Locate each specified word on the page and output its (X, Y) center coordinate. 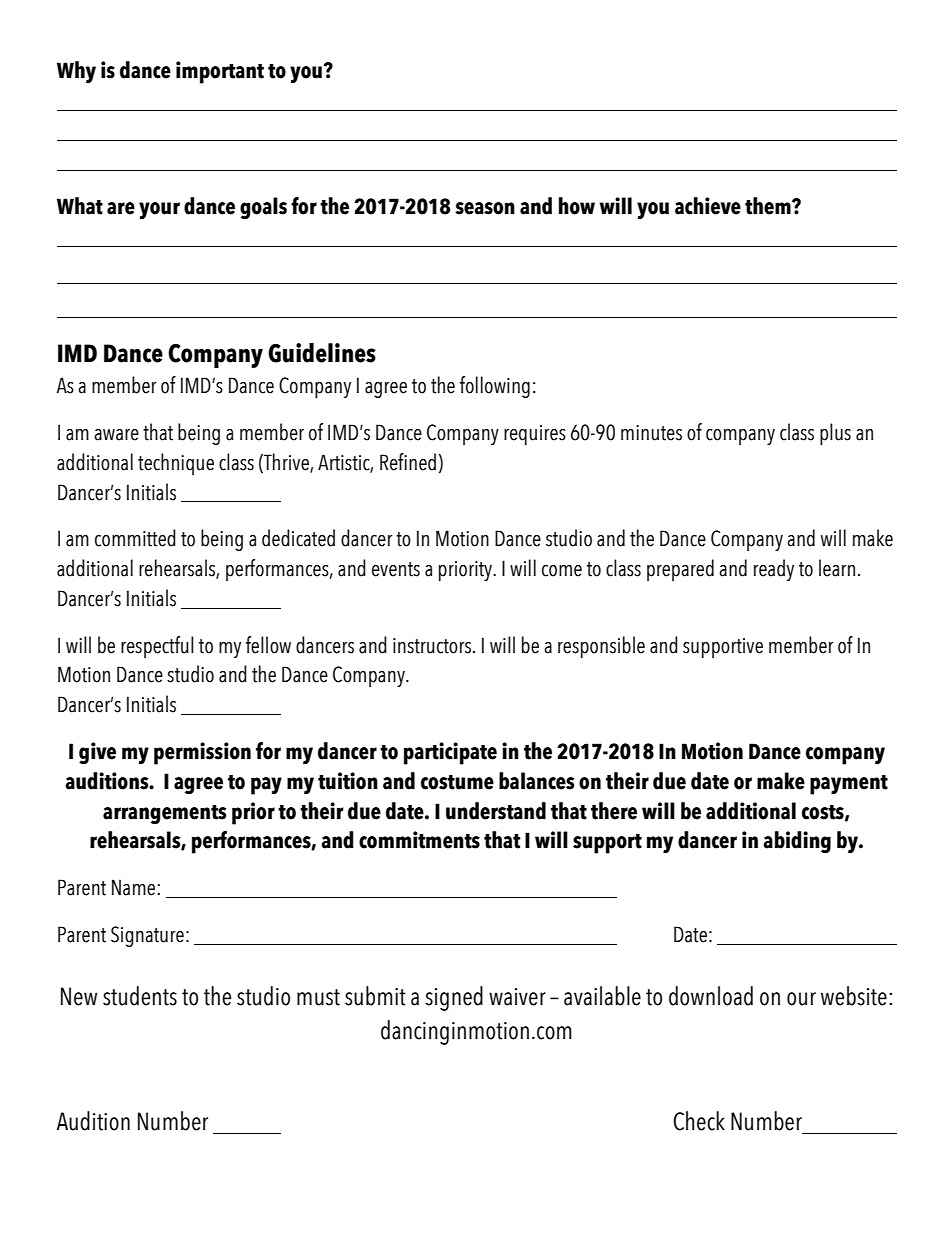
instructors (433, 646)
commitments (419, 840)
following (495, 387)
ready (774, 570)
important (220, 72)
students (140, 996)
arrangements (164, 814)
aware (116, 435)
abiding (797, 842)
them (769, 206)
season (485, 208)
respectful (157, 647)
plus (835, 434)
